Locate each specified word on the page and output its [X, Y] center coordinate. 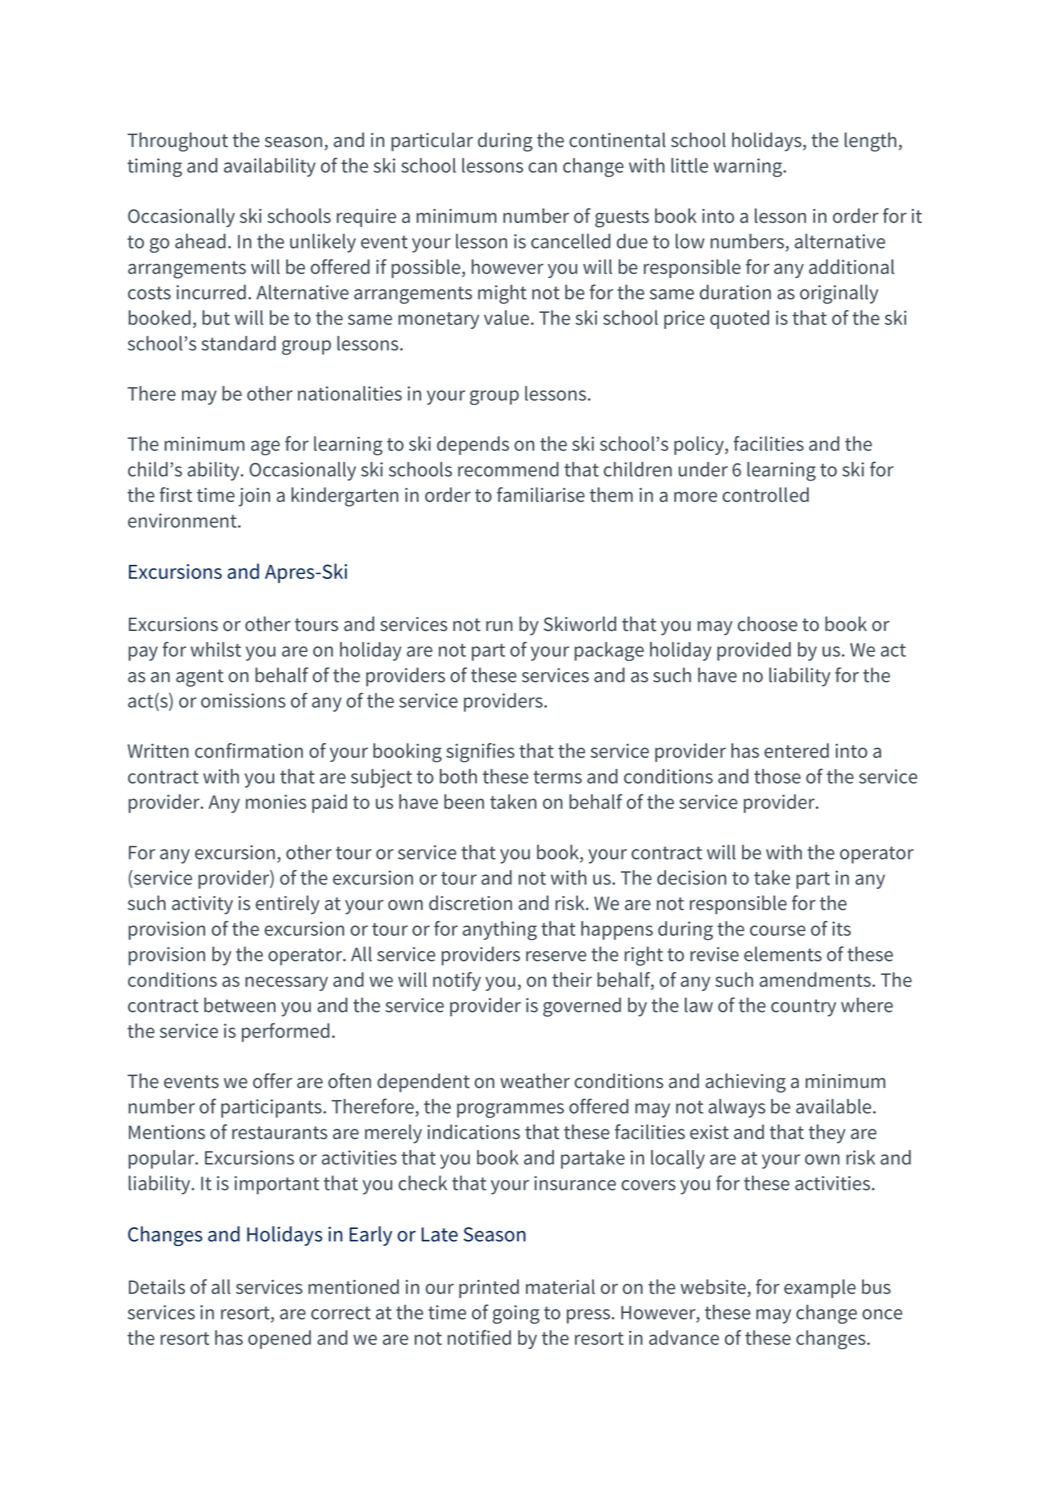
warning [749, 167]
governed [582, 1007]
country [803, 1008]
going [516, 1314]
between [240, 1005]
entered [796, 750]
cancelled [571, 241]
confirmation [249, 750]
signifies [480, 753]
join [254, 497]
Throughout [177, 142]
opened [279, 1339]
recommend [508, 469]
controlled [765, 494]
